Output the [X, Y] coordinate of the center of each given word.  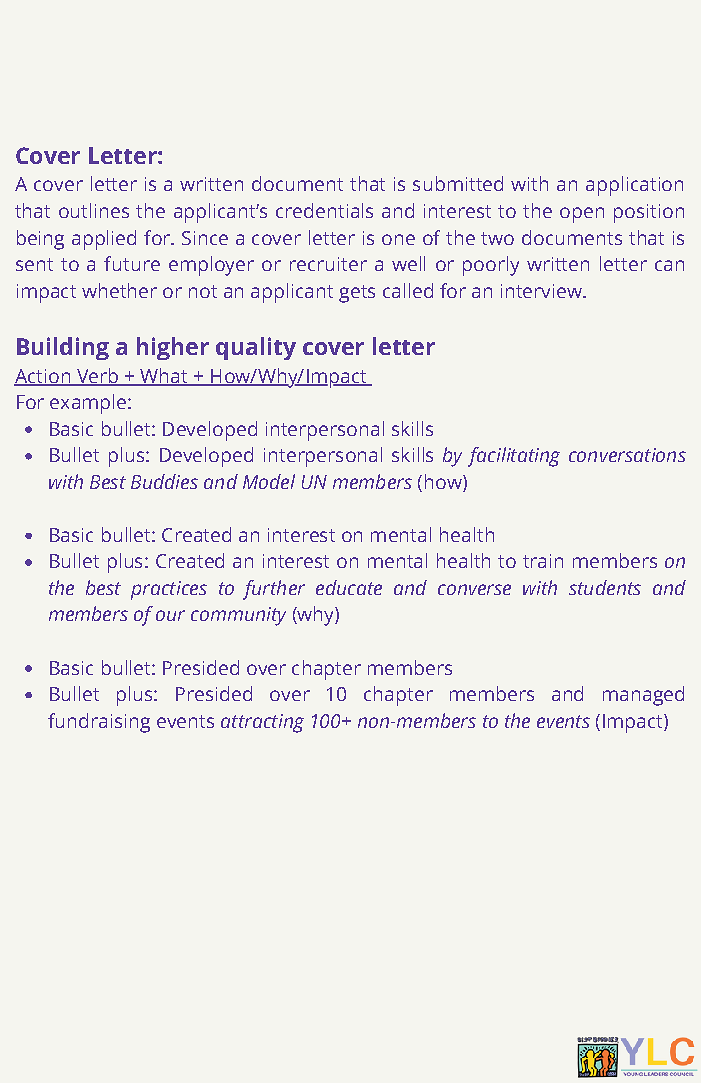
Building [63, 348]
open [582, 215]
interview [542, 291]
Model [269, 481]
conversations [627, 455]
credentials [324, 210]
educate [349, 587]
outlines [94, 210]
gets [357, 294]
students [605, 587]
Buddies [164, 481]
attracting [262, 723]
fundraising [99, 723]
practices [169, 590]
